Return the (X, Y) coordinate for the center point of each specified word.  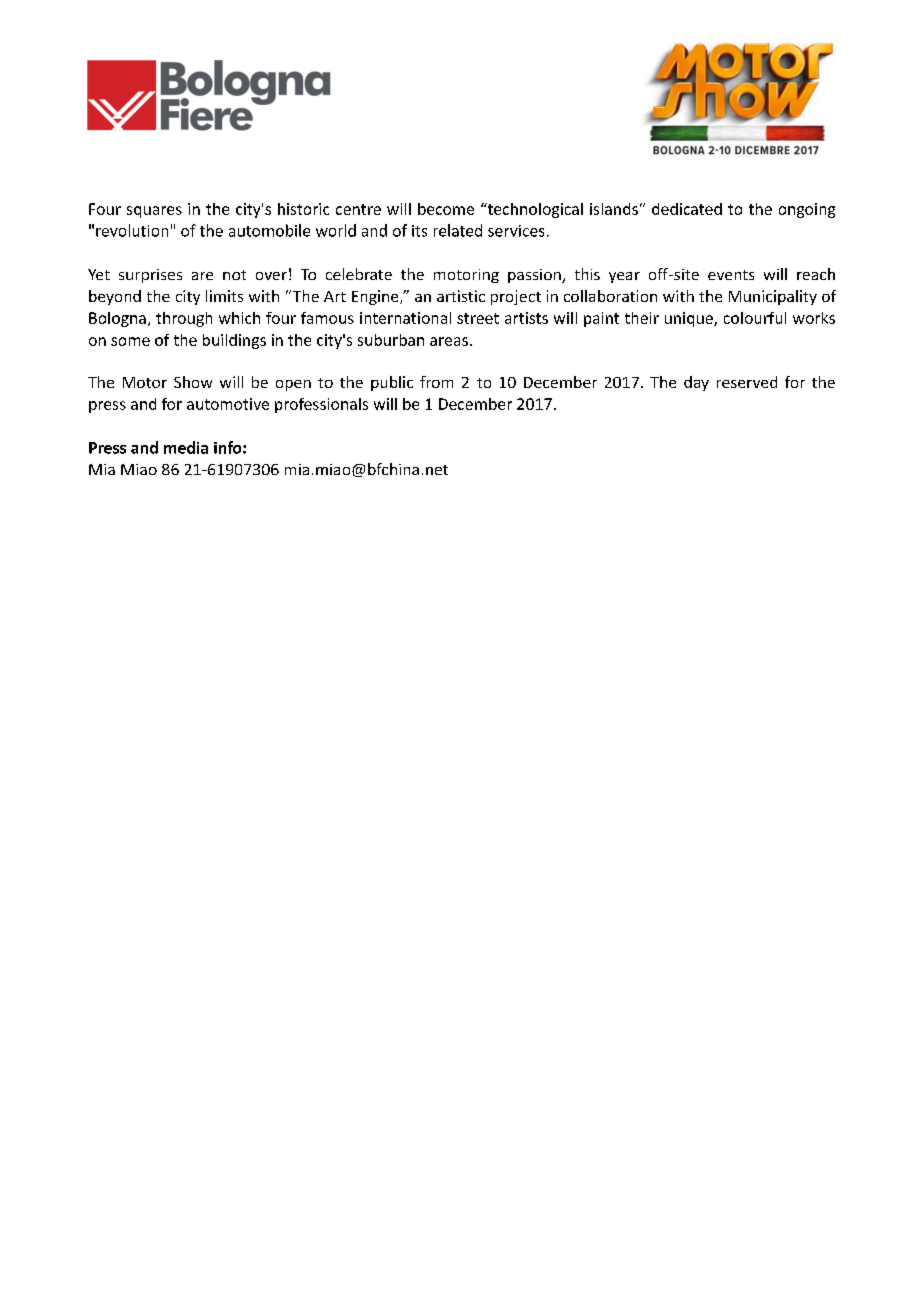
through (184, 319)
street (478, 318)
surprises (150, 276)
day (696, 383)
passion (535, 276)
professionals (321, 405)
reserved (747, 382)
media (186, 447)
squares (154, 212)
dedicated (687, 209)
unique (690, 319)
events (731, 275)
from (436, 382)
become (446, 209)
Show (193, 382)
